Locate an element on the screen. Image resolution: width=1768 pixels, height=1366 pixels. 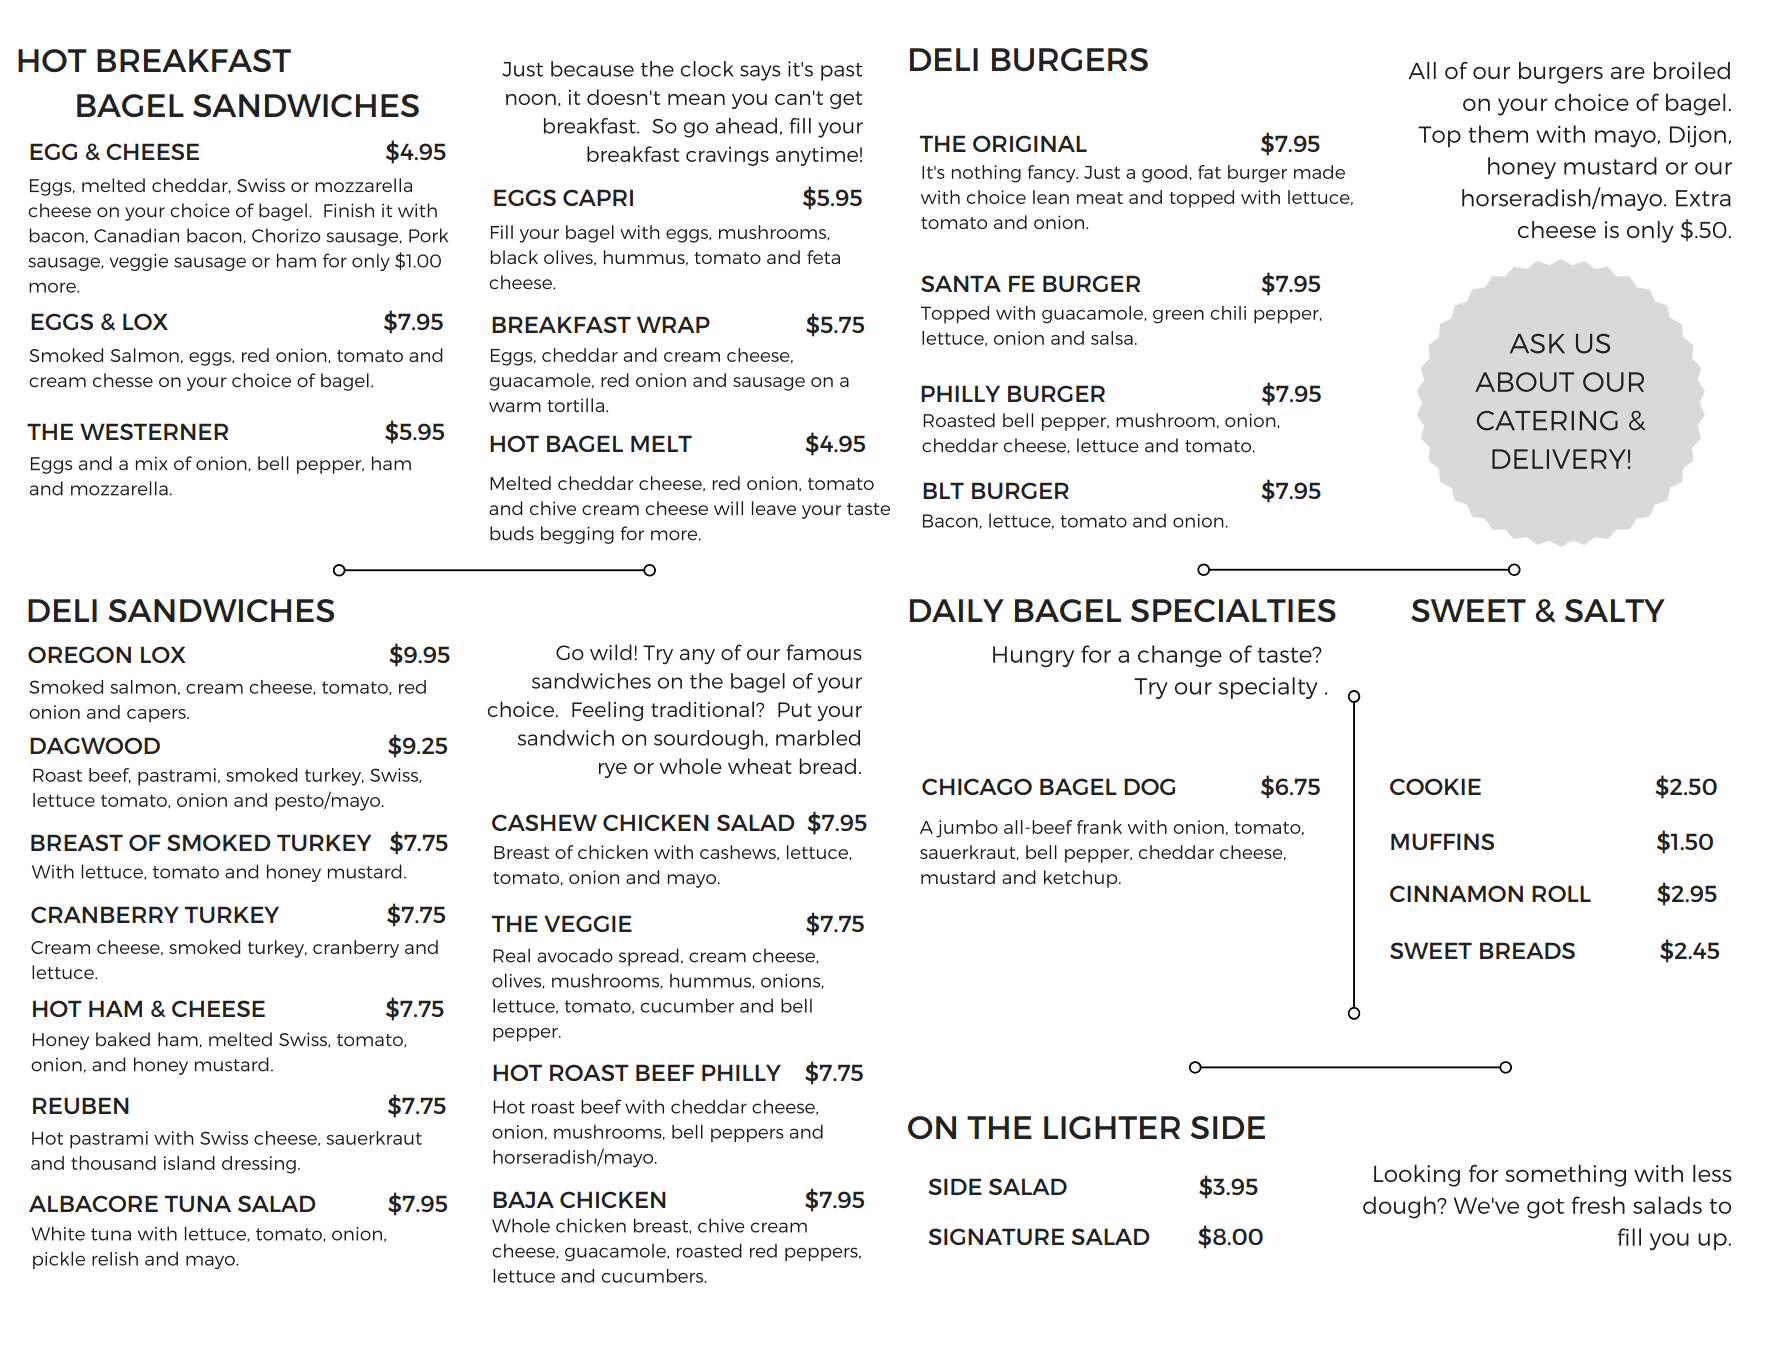
ROLL is located at coordinates (1561, 893).
